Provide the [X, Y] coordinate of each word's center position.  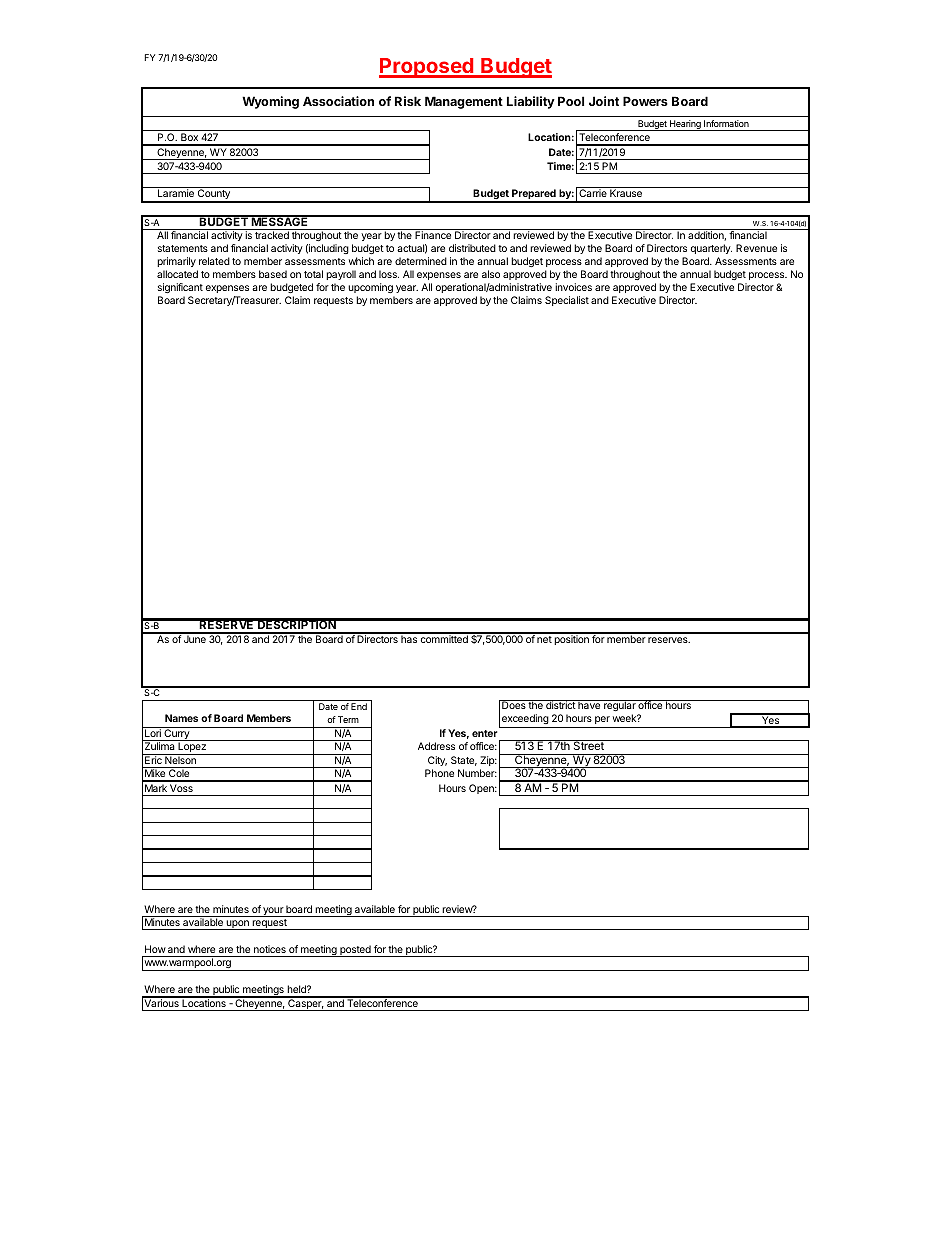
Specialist [567, 301]
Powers [645, 101]
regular [619, 705]
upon [237, 925]
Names [181, 718]
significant [180, 288]
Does [514, 704]
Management [464, 102]
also [491, 274]
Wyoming [270, 102]
